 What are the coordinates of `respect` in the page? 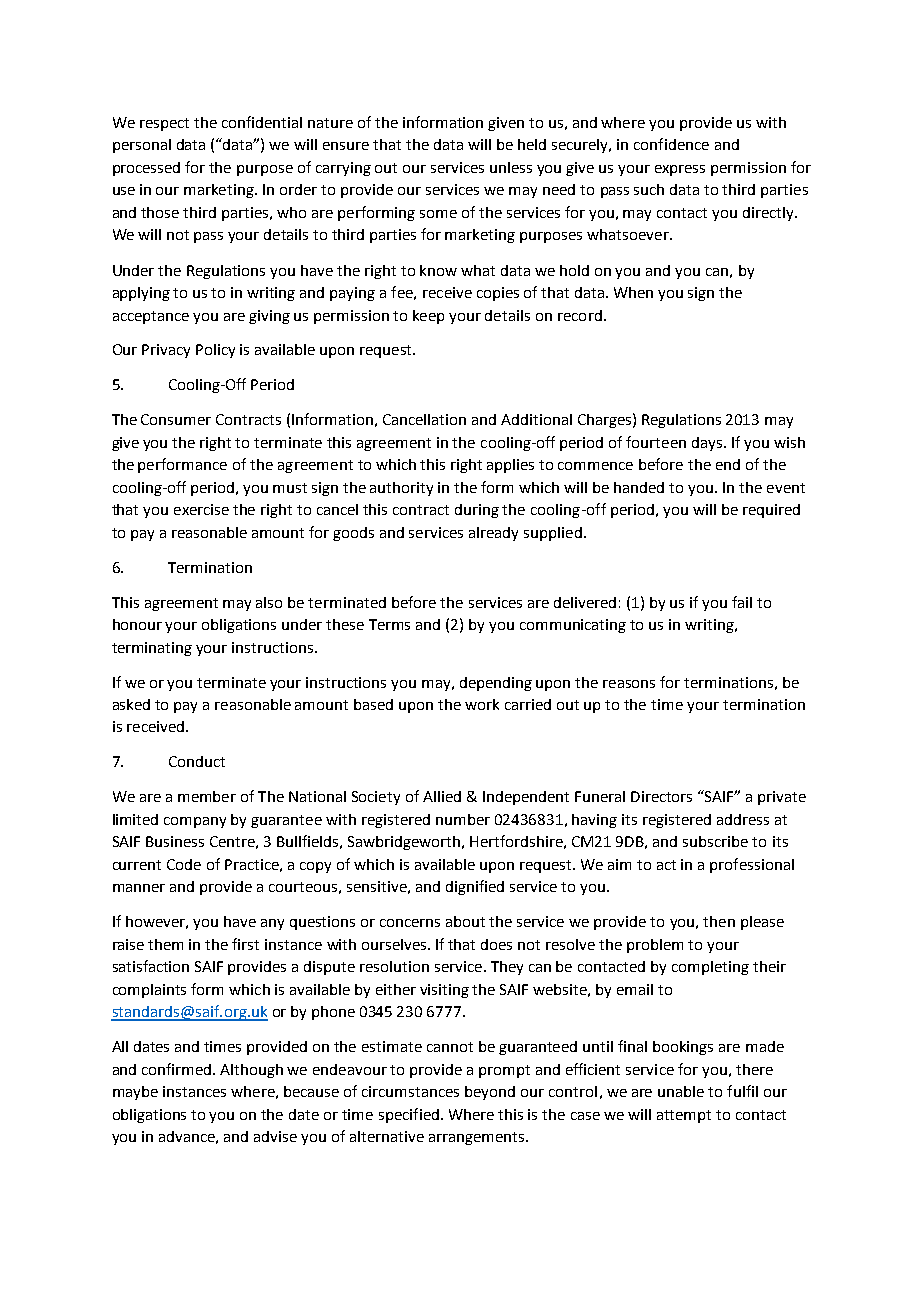 It's located at (164, 124).
